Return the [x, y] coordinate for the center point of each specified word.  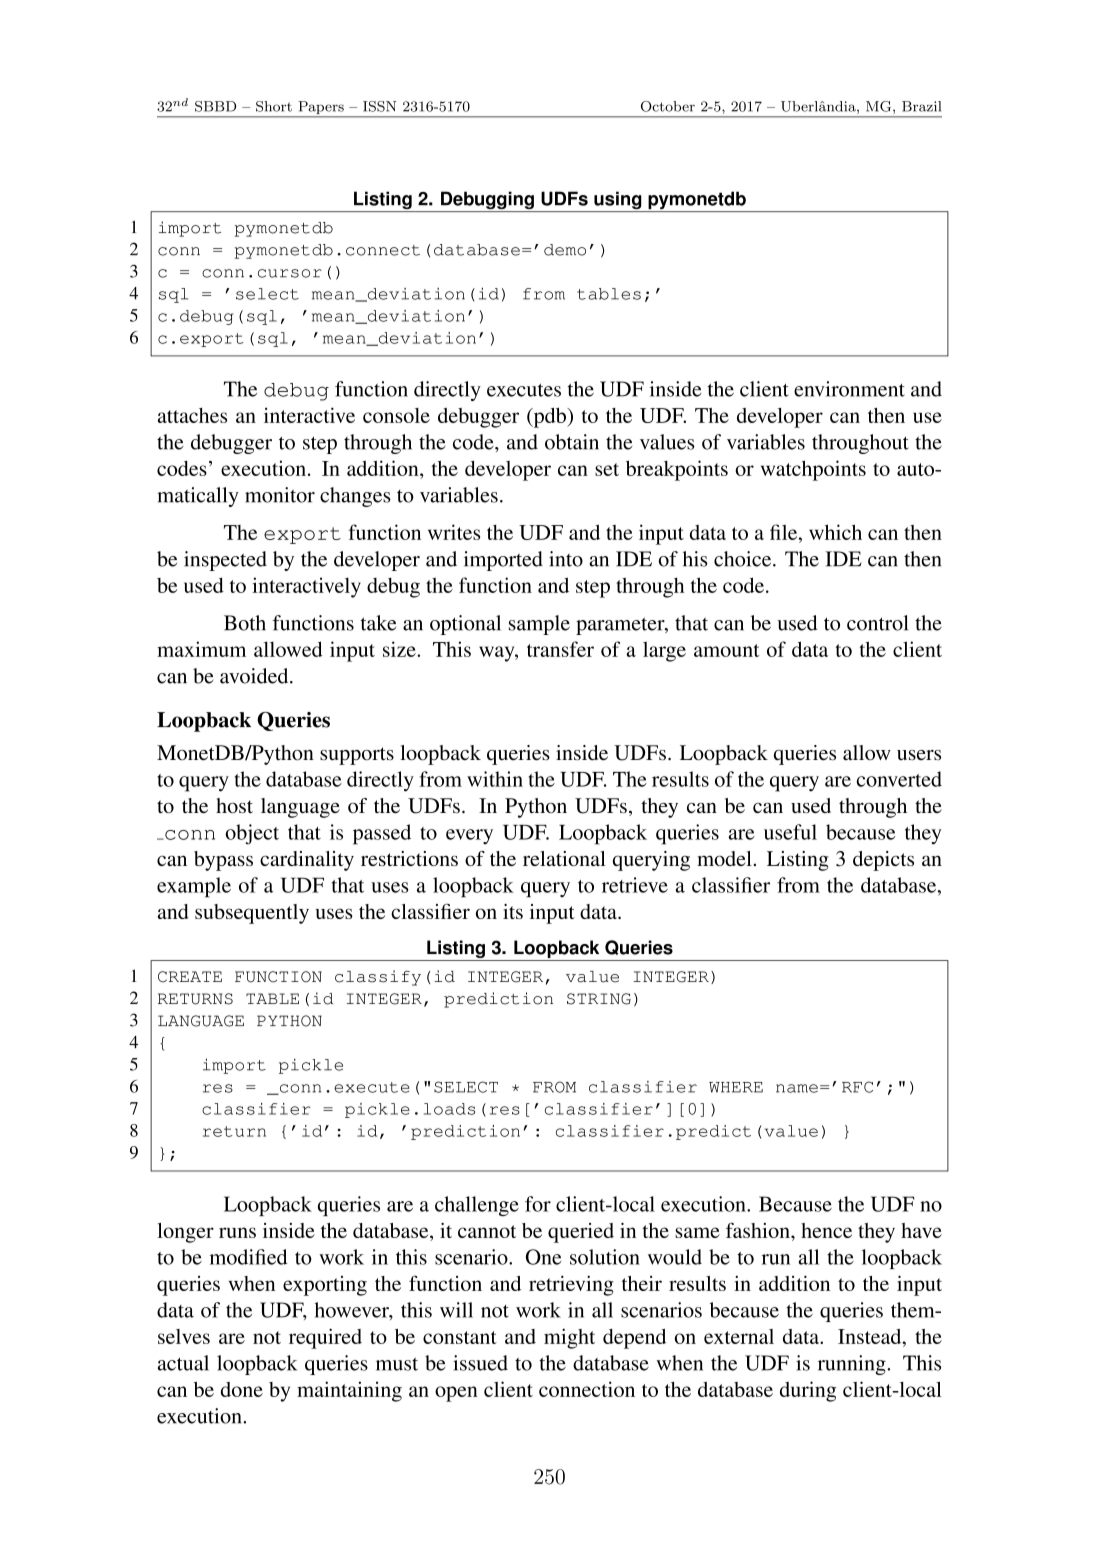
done [242, 1389]
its [513, 911]
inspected [225, 561]
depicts [883, 861]
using [618, 201]
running [853, 1365]
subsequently [252, 914]
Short [274, 106]
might [569, 1338]
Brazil [921, 106]
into [566, 559]
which [835, 532]
